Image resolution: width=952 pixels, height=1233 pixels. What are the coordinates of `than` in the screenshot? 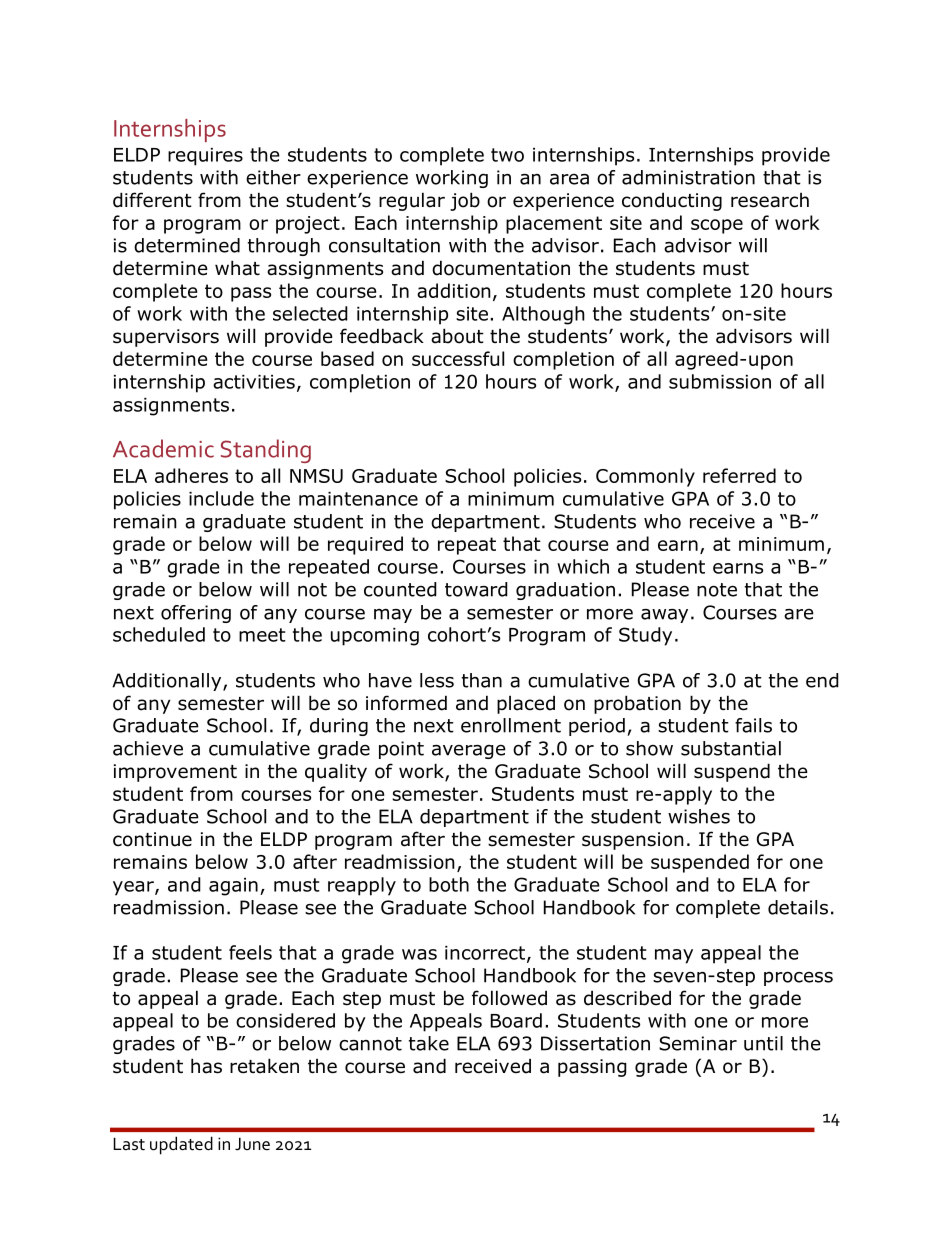 It's located at (482, 680).
